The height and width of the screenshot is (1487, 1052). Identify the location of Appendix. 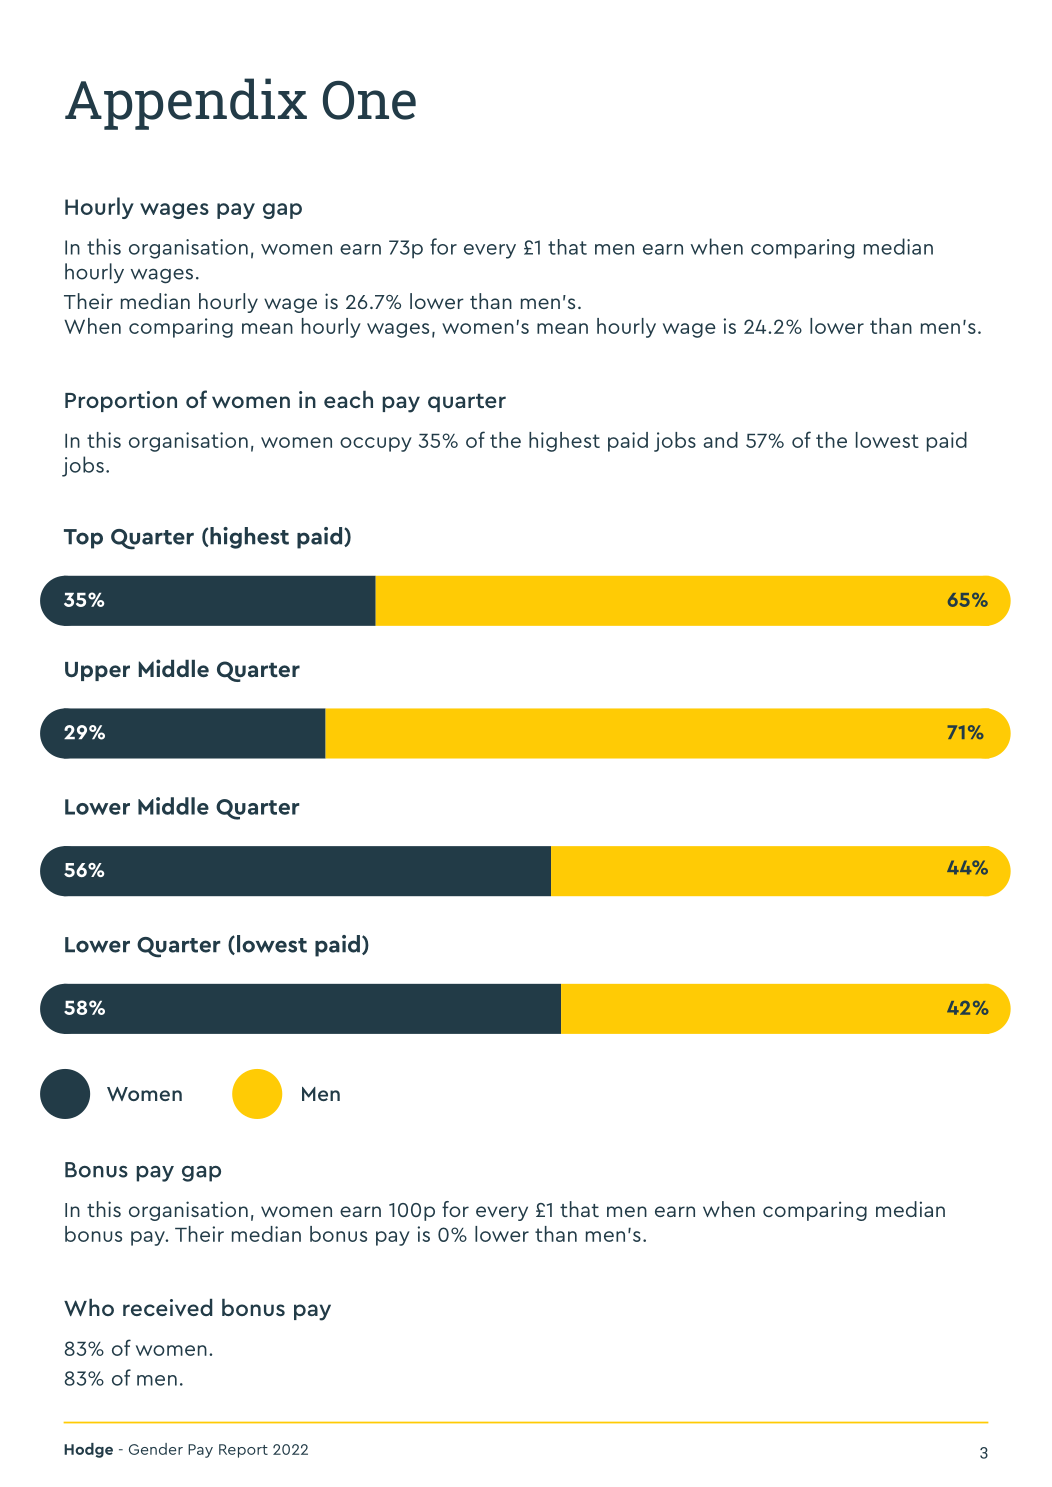
(186, 104).
